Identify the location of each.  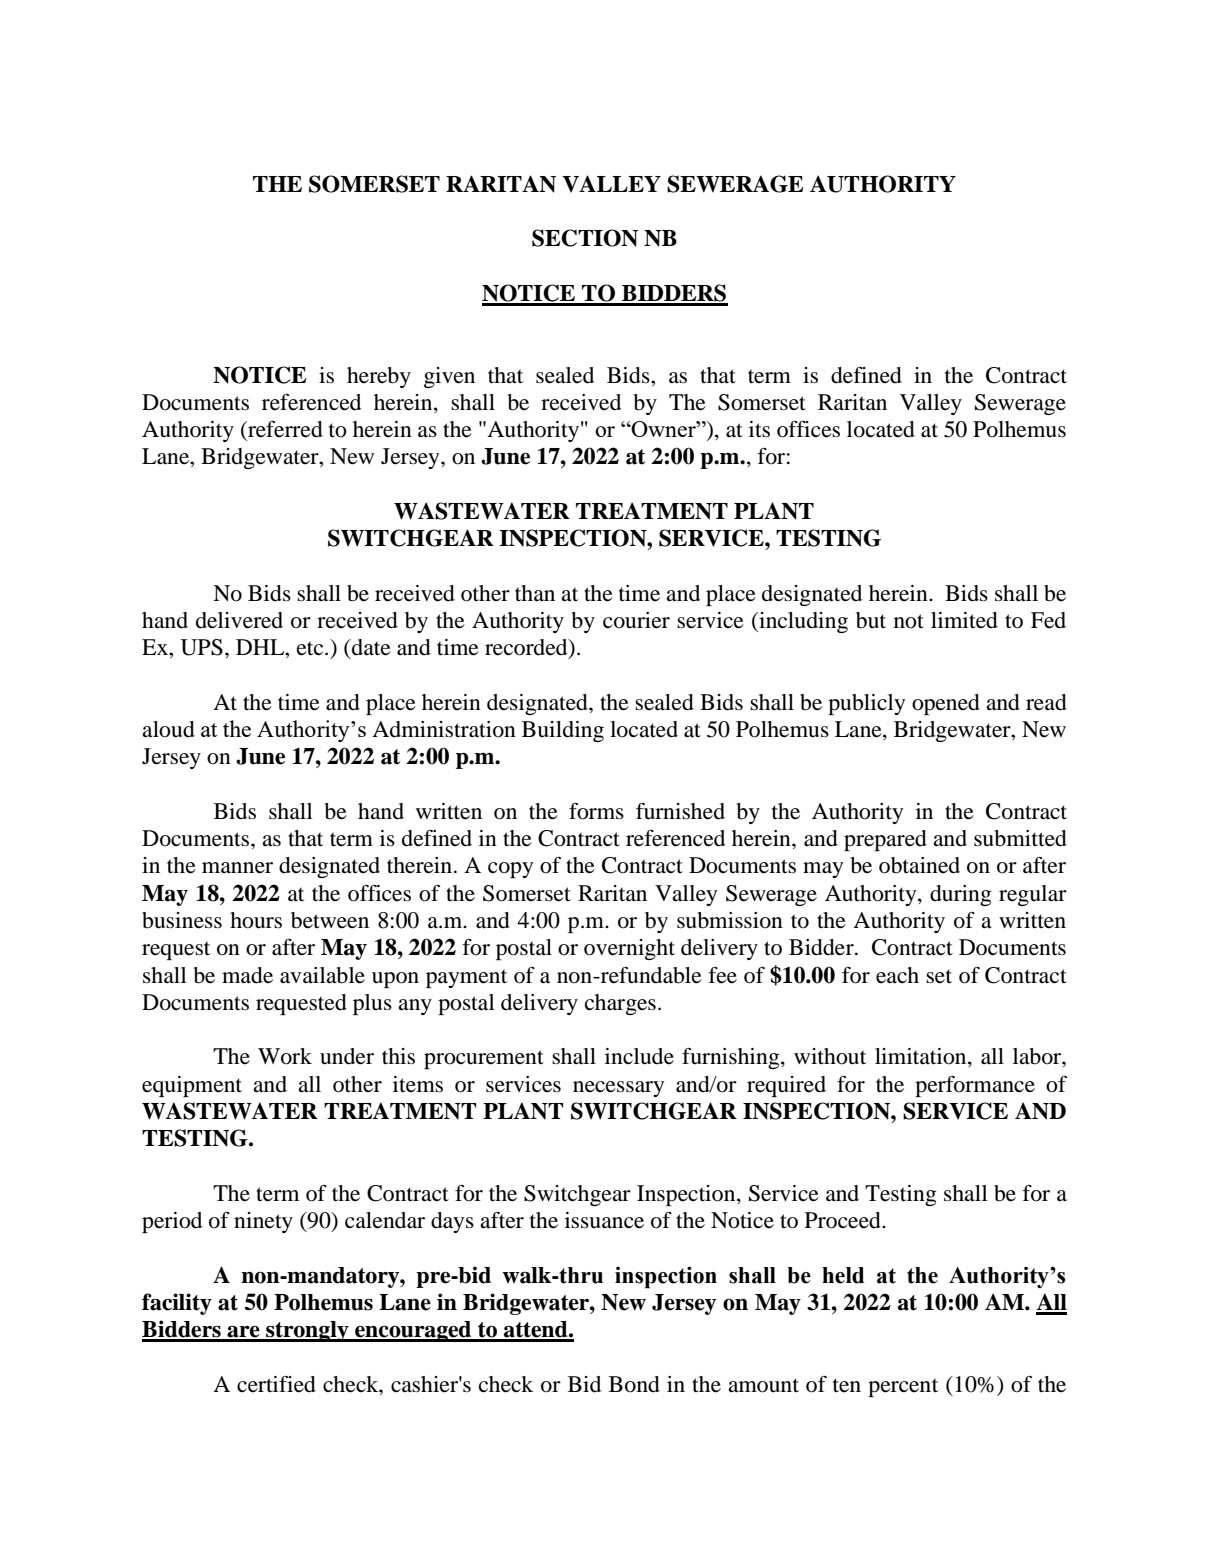
(897, 975).
